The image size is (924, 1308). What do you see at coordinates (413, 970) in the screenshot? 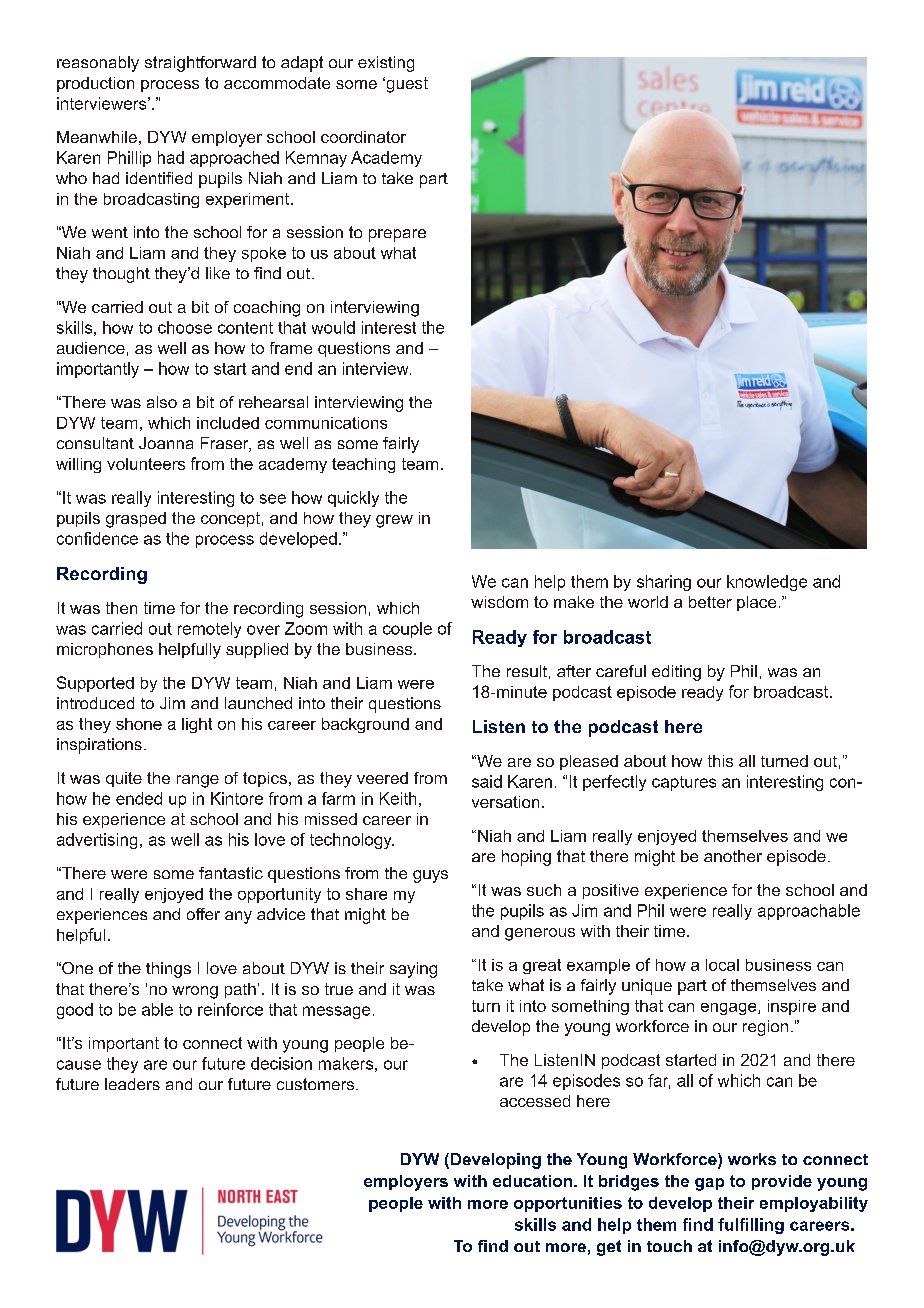
I see `saying` at bounding box center [413, 970].
